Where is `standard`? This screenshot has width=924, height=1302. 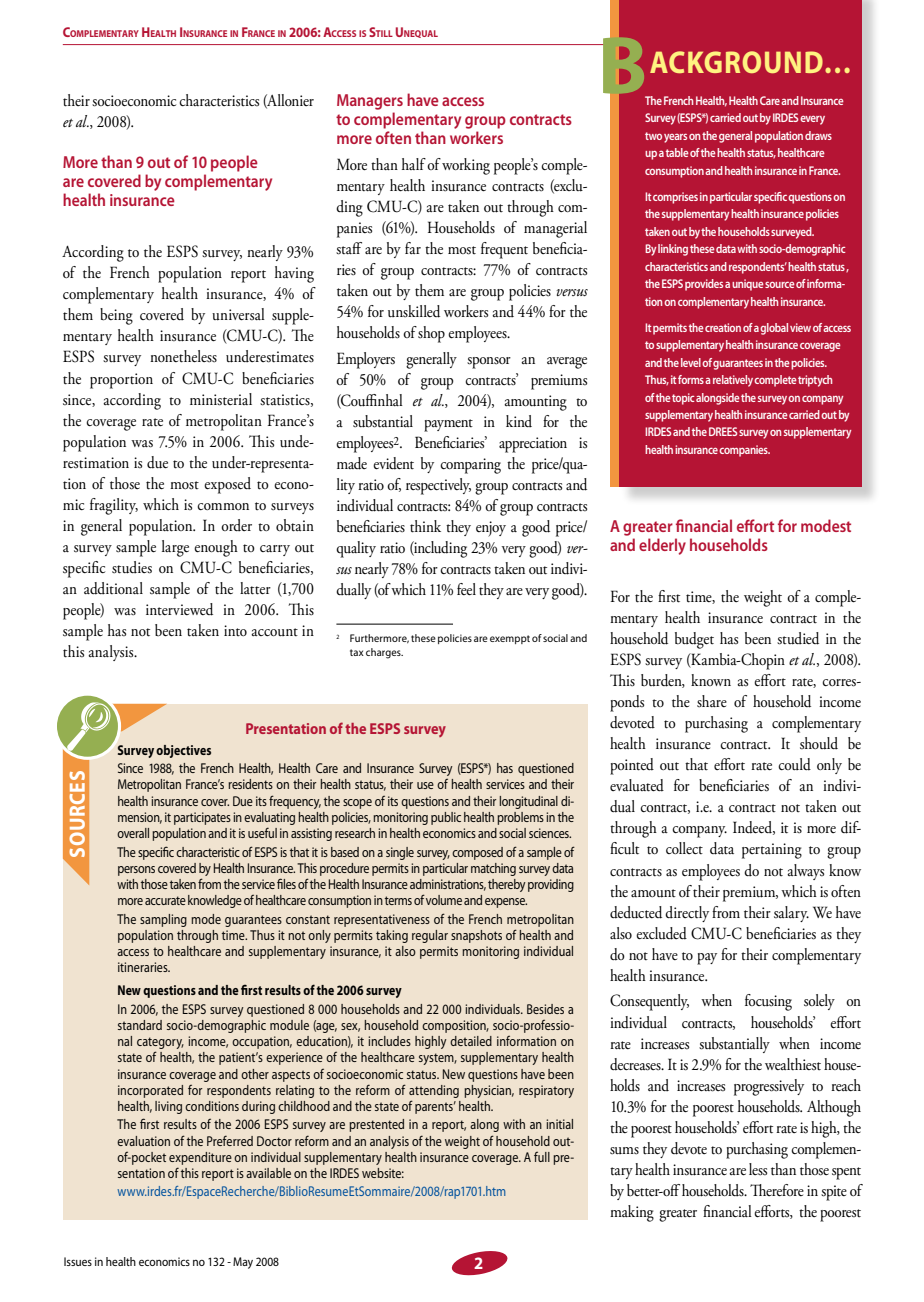
standard is located at coordinates (140, 1025).
